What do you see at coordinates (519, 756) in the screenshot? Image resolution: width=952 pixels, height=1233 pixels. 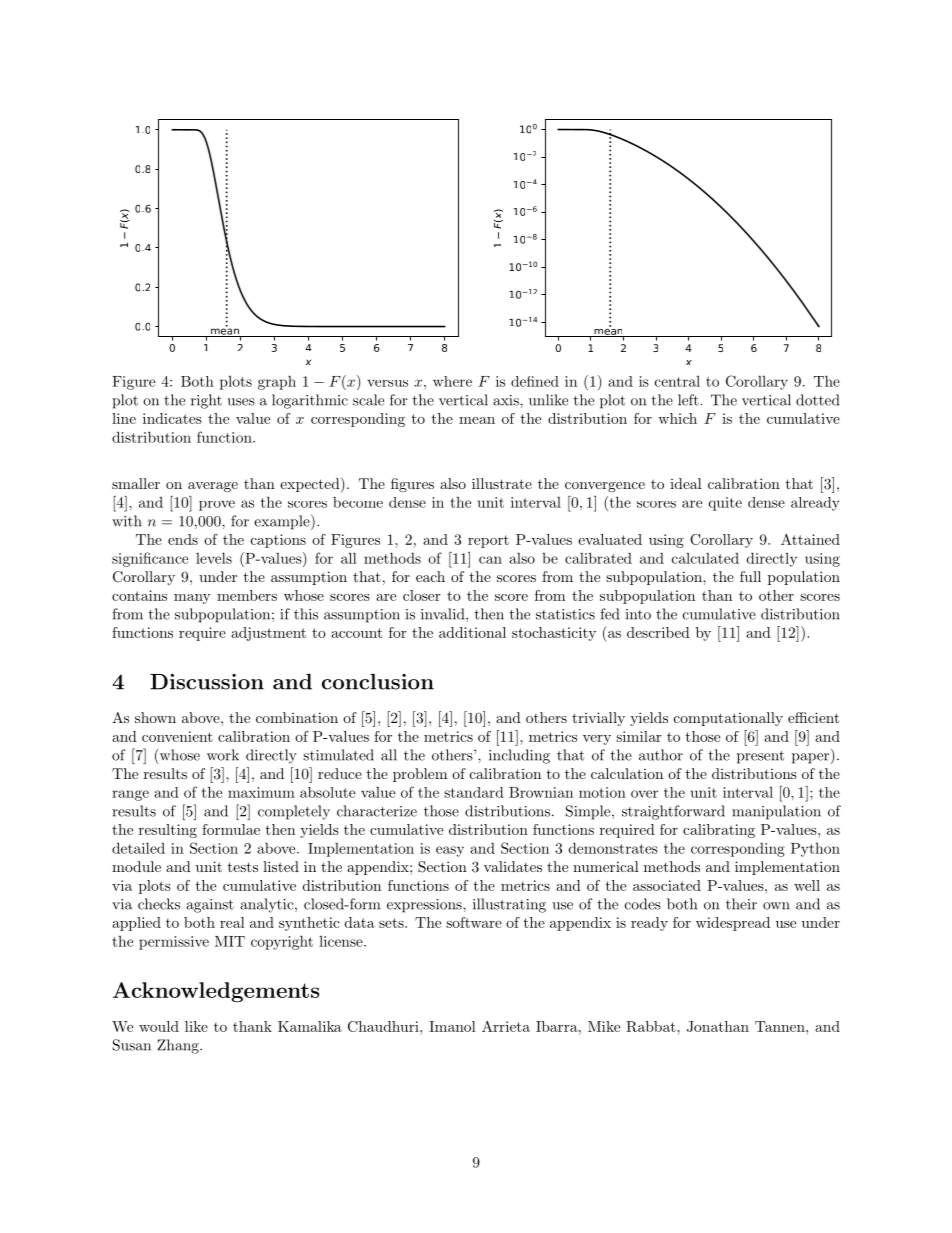 I see `including` at bounding box center [519, 756].
